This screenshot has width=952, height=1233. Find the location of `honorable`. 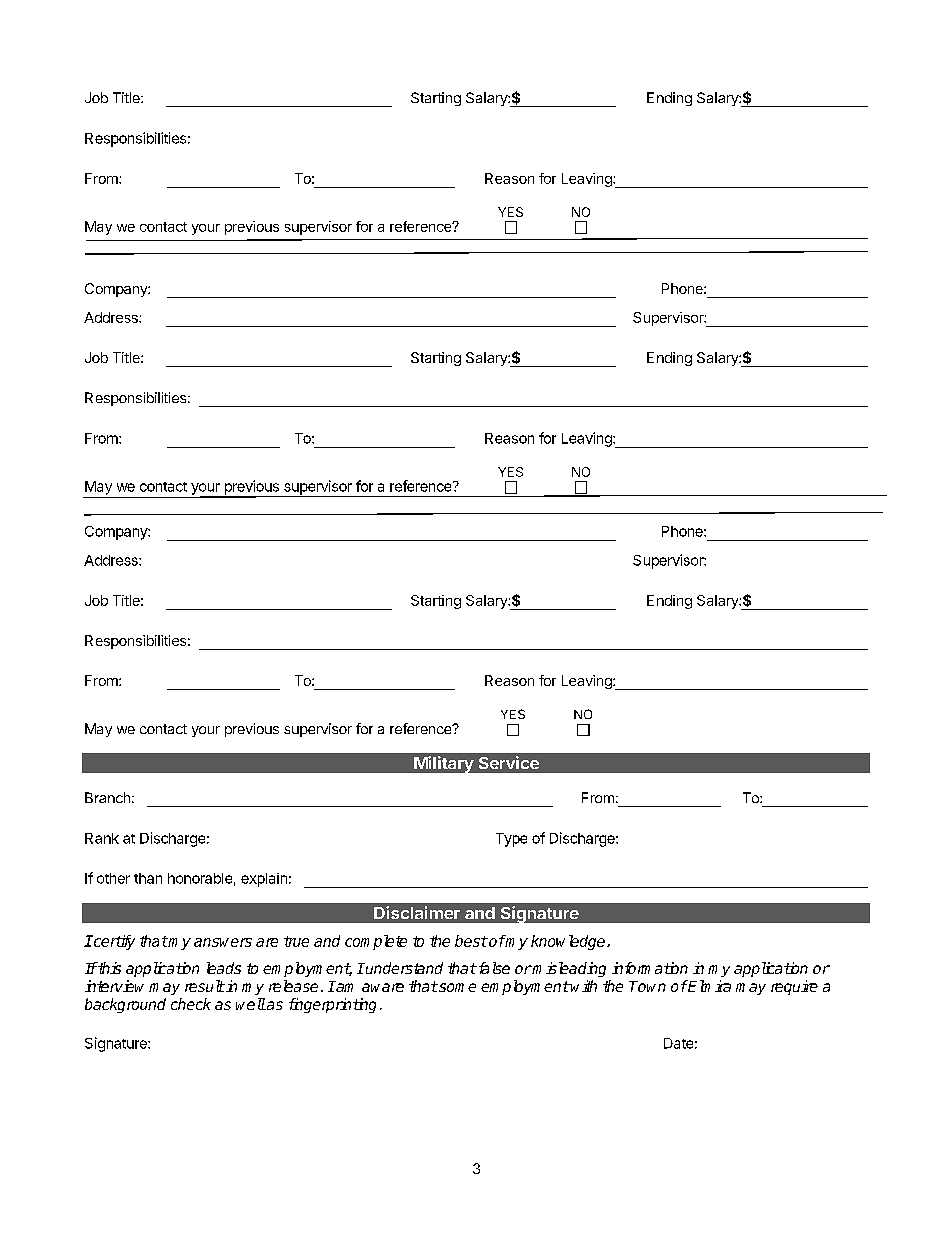

honorable is located at coordinates (200, 878).
